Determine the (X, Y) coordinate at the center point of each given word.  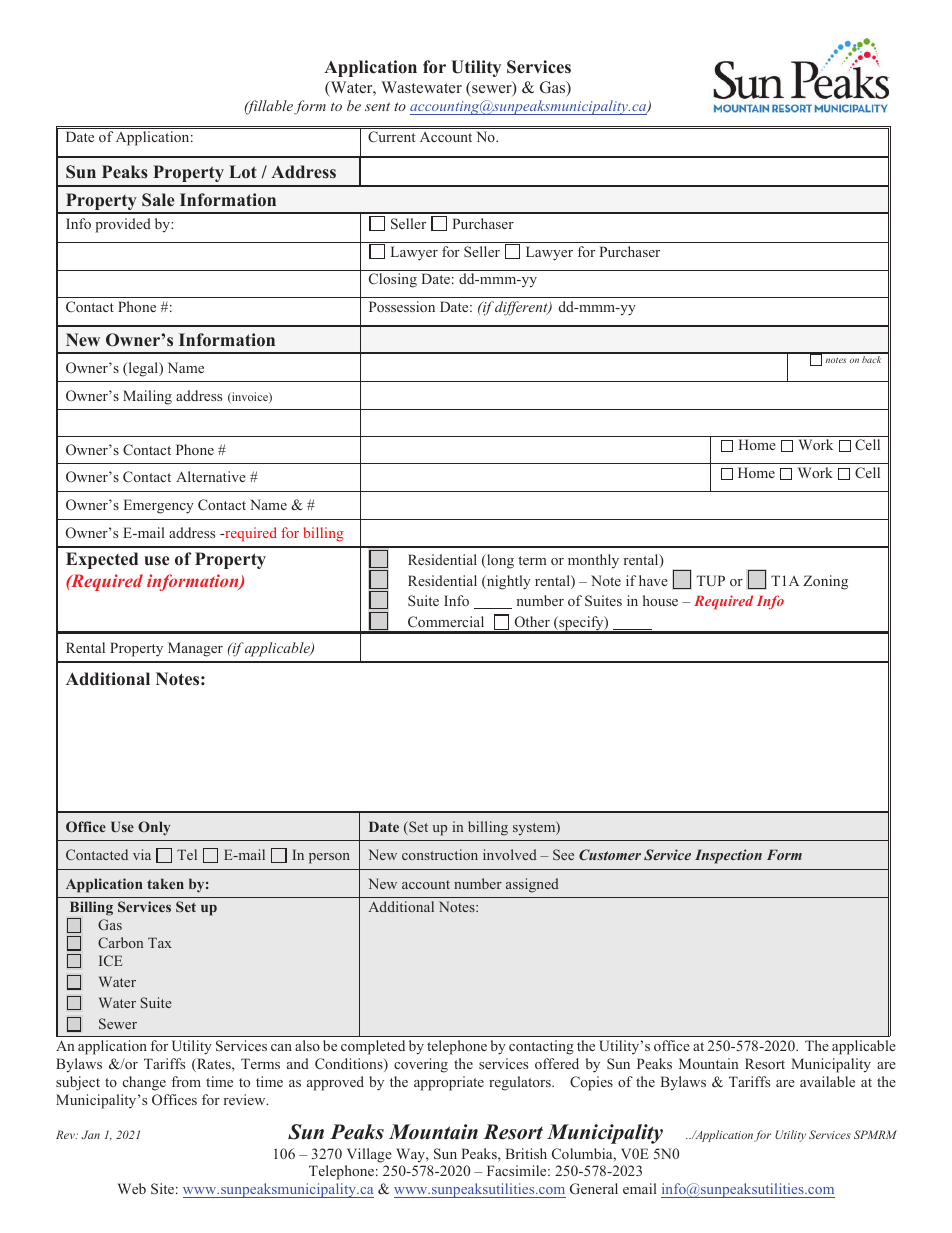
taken (165, 883)
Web (132, 1188)
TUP (710, 581)
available (827, 1081)
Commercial (446, 621)
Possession (402, 306)
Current (391, 137)
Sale (158, 200)
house (660, 600)
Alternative (211, 476)
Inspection (728, 856)
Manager (195, 649)
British (526, 1153)
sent (377, 106)
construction (440, 854)
